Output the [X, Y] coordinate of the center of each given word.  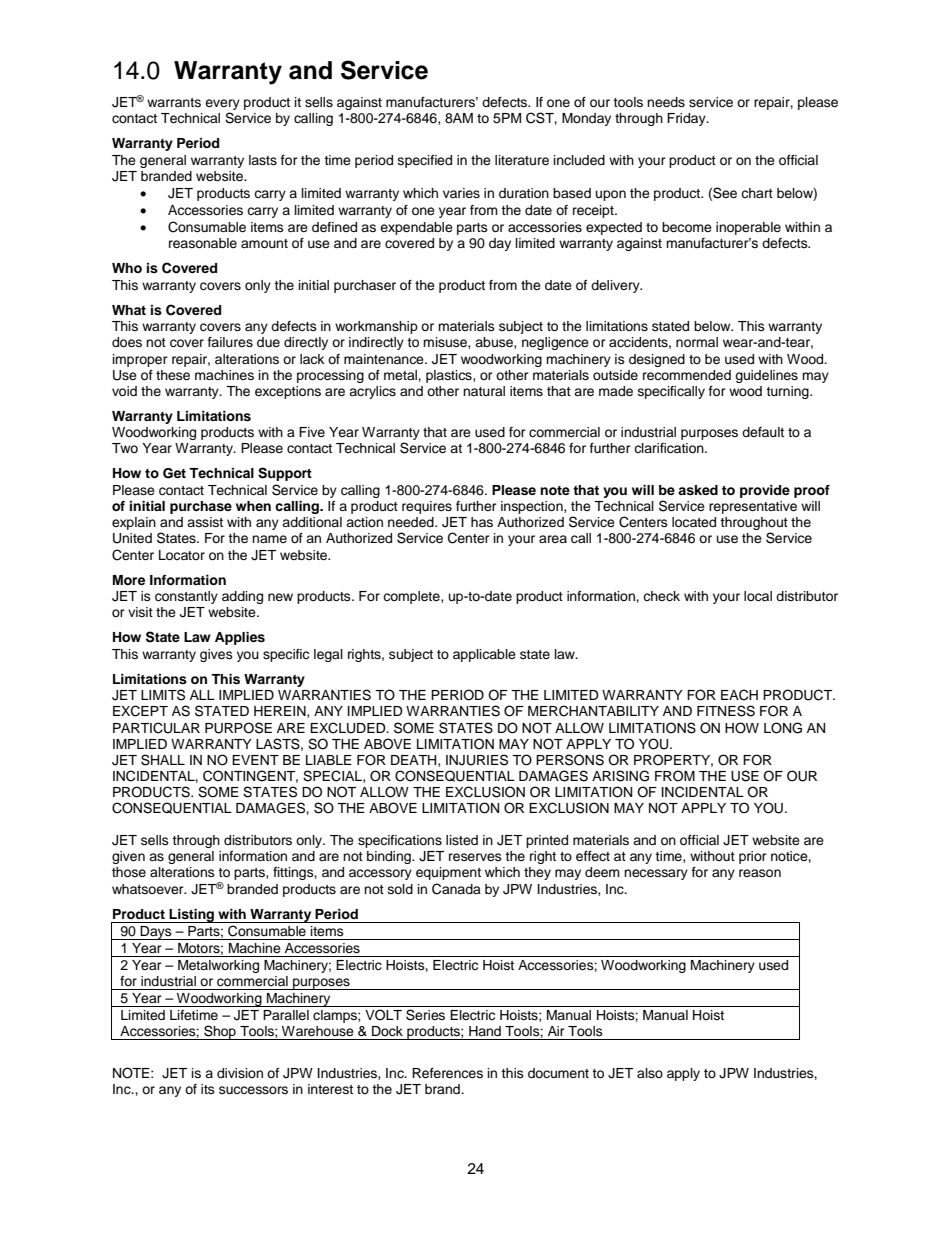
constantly [186, 597]
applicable [484, 655]
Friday [687, 119]
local [758, 596]
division [240, 1073]
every [222, 106]
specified [425, 161]
